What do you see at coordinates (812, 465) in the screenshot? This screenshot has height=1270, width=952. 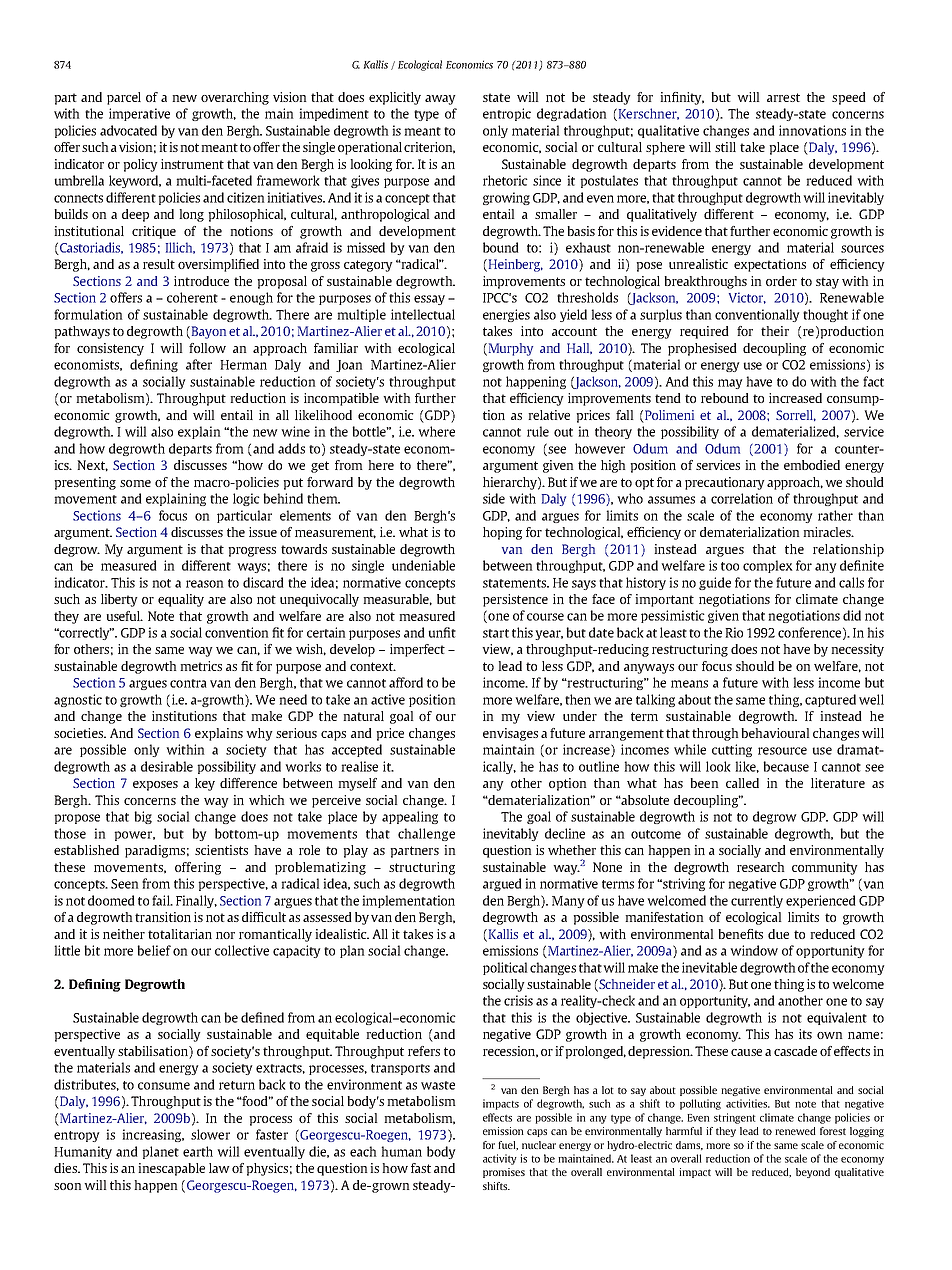 I see `embodied` at bounding box center [812, 465].
